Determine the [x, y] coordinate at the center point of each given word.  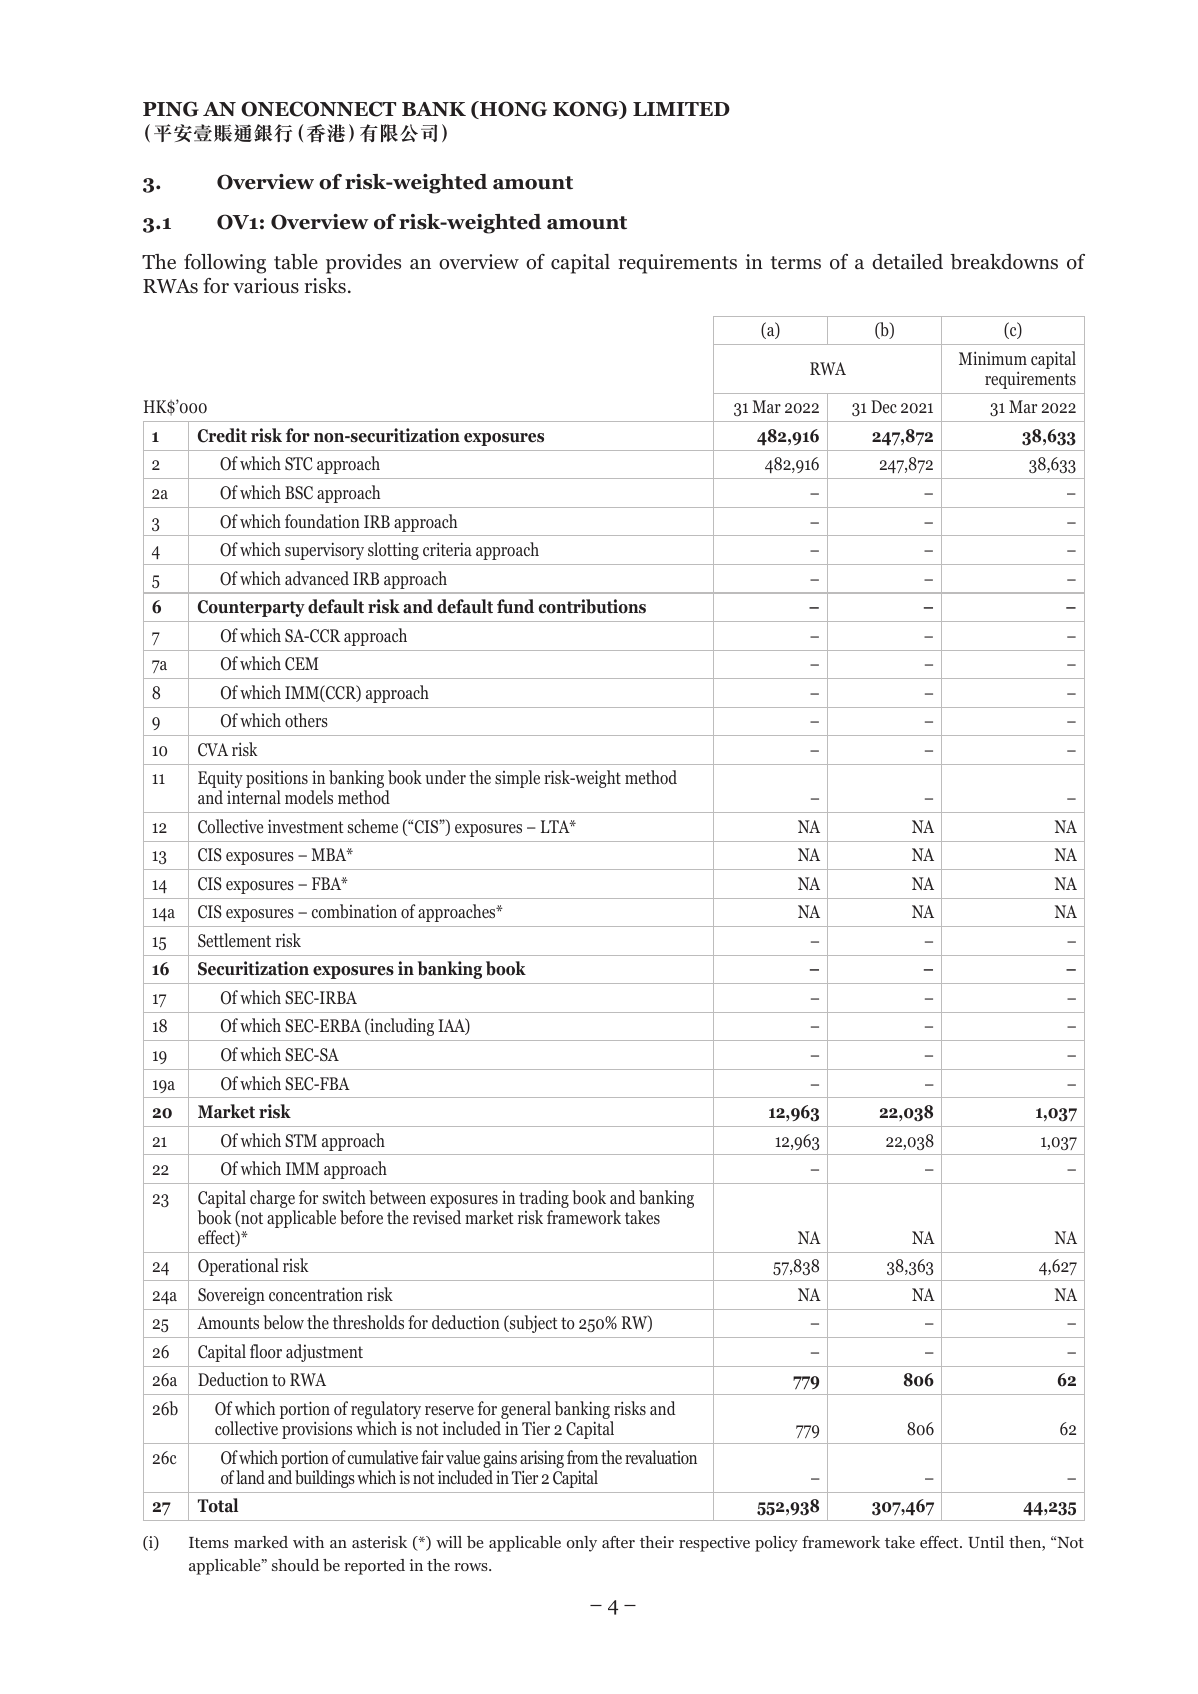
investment [306, 826]
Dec [884, 406]
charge [273, 1200]
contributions [592, 606]
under [445, 777]
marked [261, 1542]
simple [517, 779]
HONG [512, 110]
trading [544, 1200]
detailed [907, 262]
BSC [299, 493]
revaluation [661, 1457]
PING [171, 109]
